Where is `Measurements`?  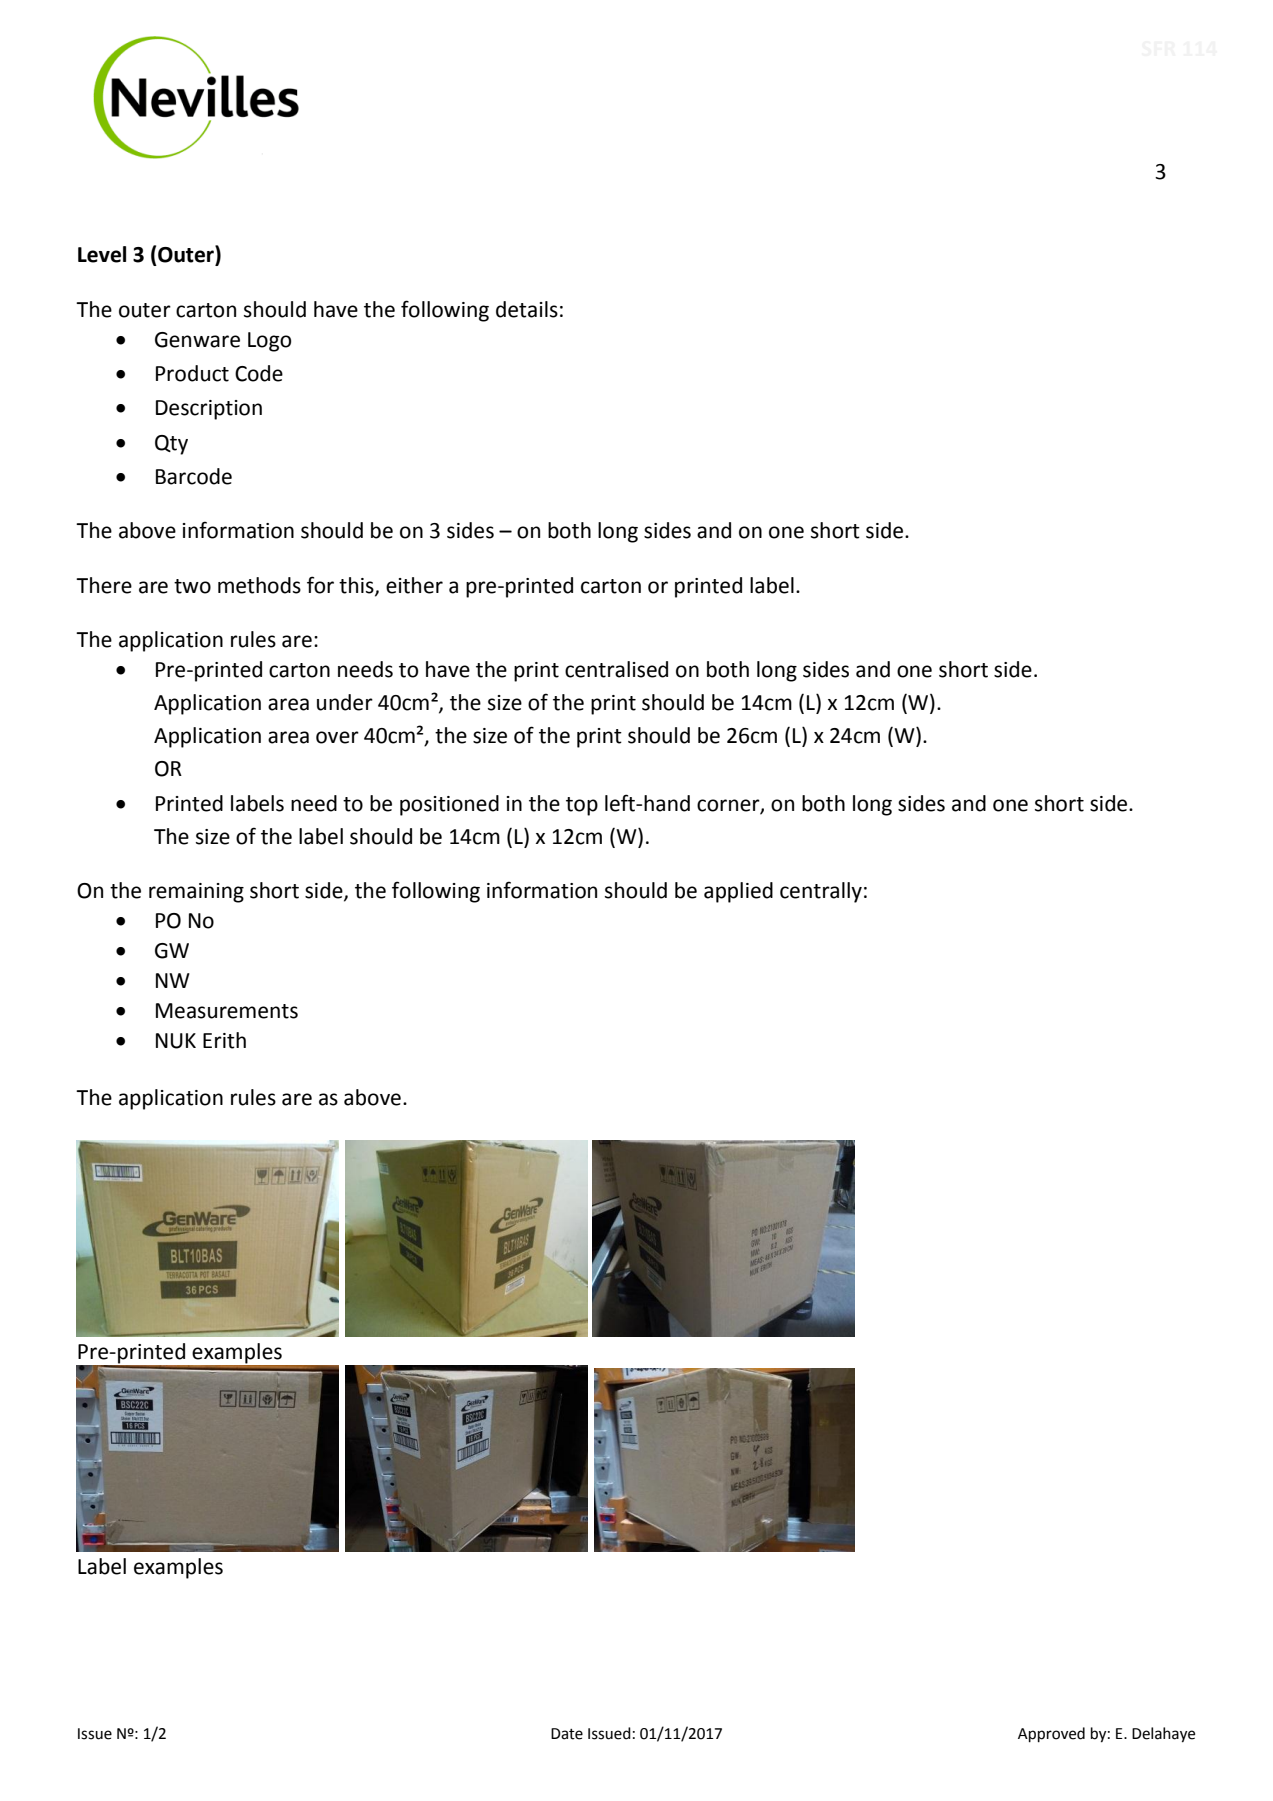
Measurements is located at coordinates (227, 1011).
